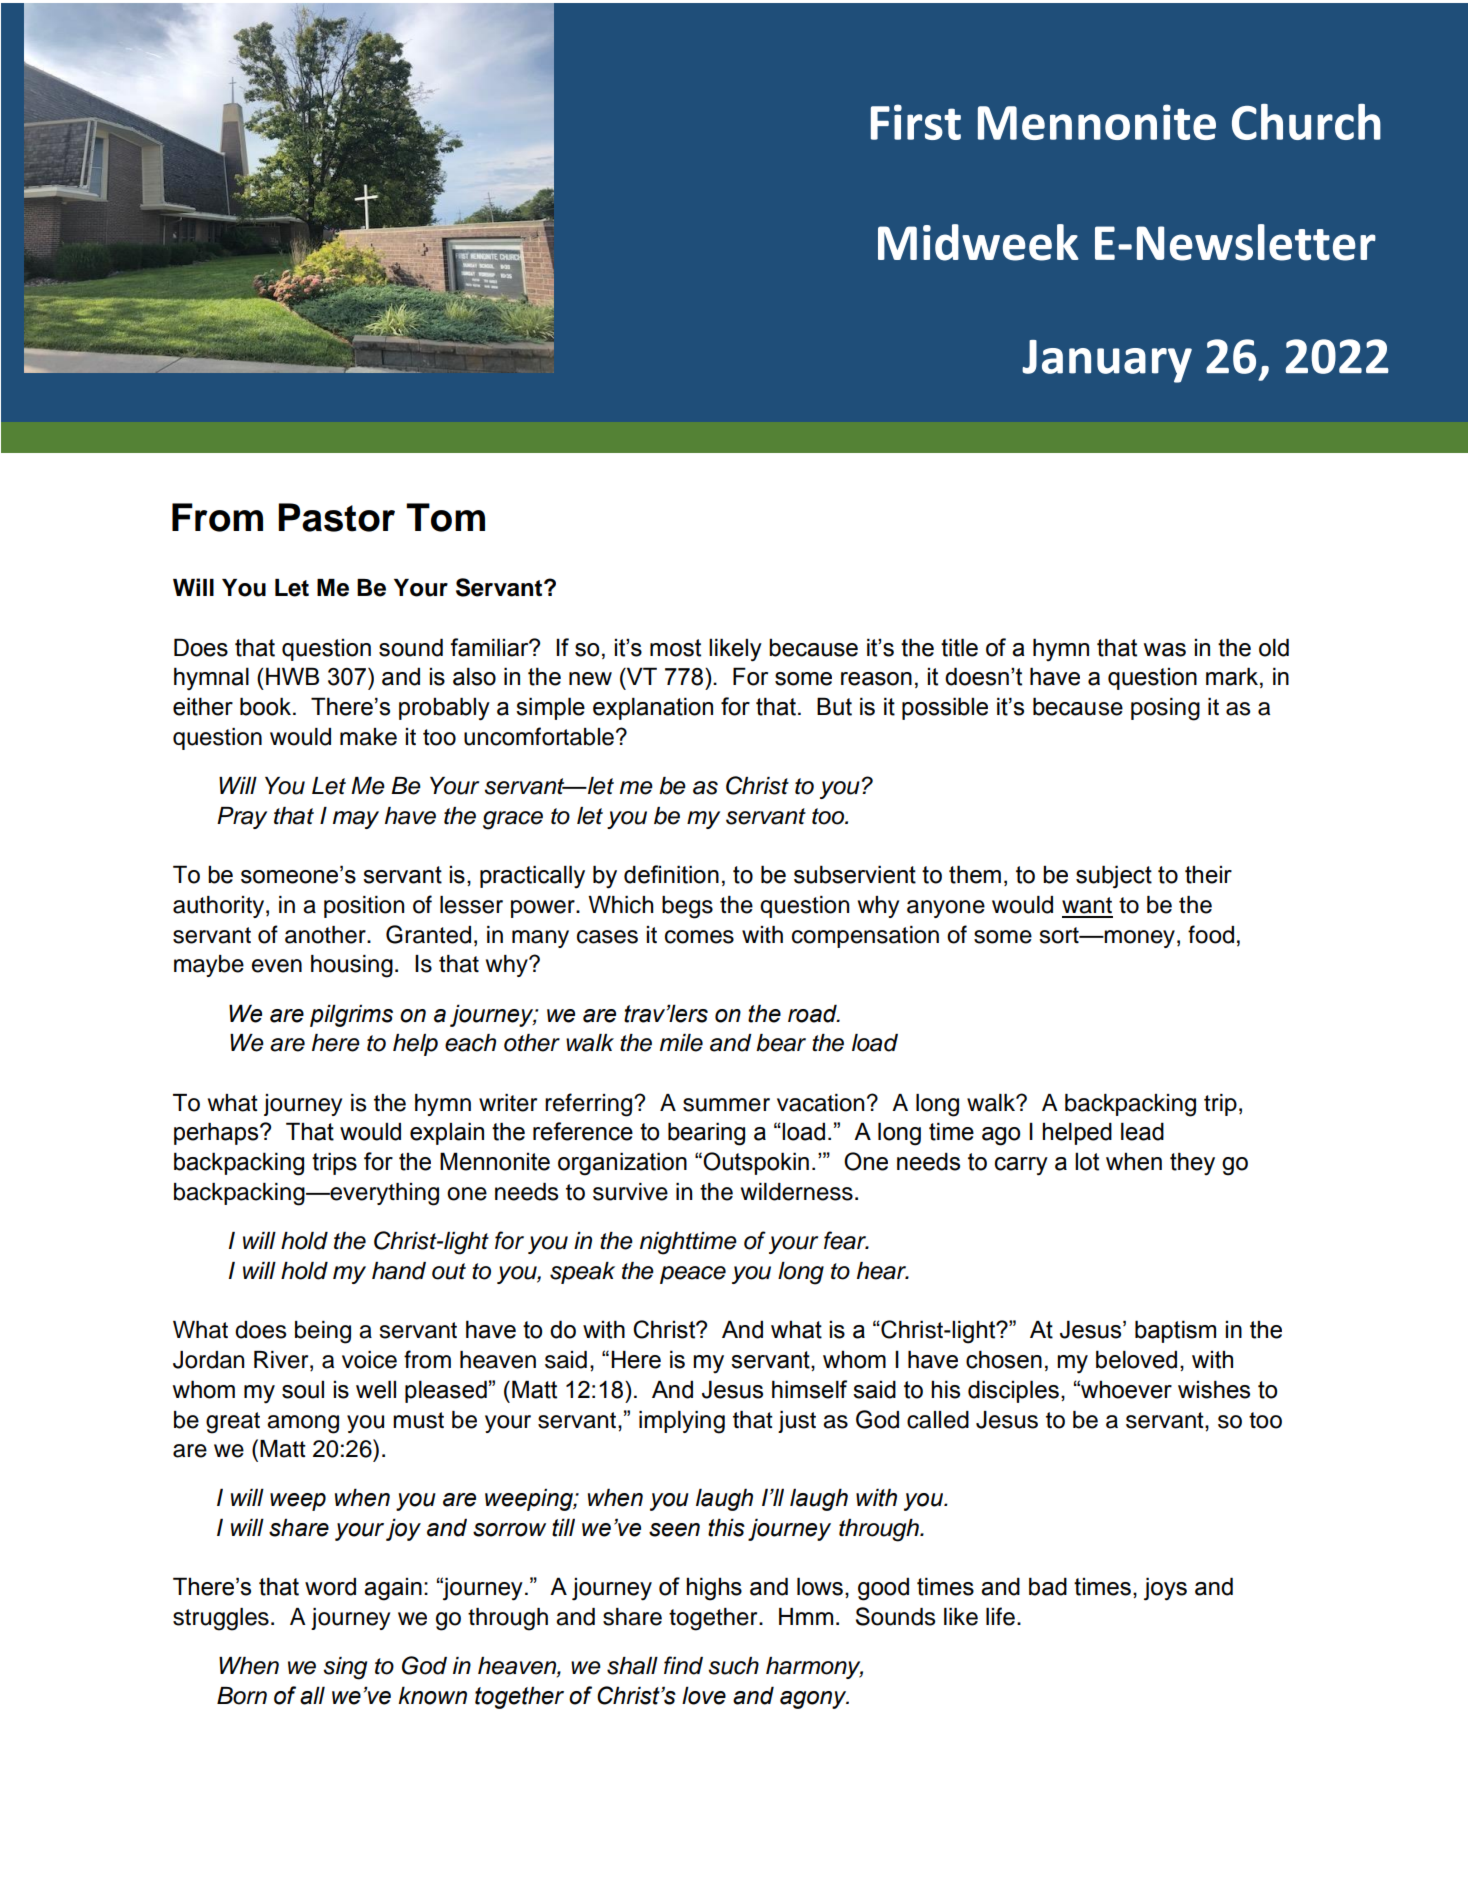 The width and height of the screenshot is (1468, 1899). I want to click on word, so click(330, 1586).
